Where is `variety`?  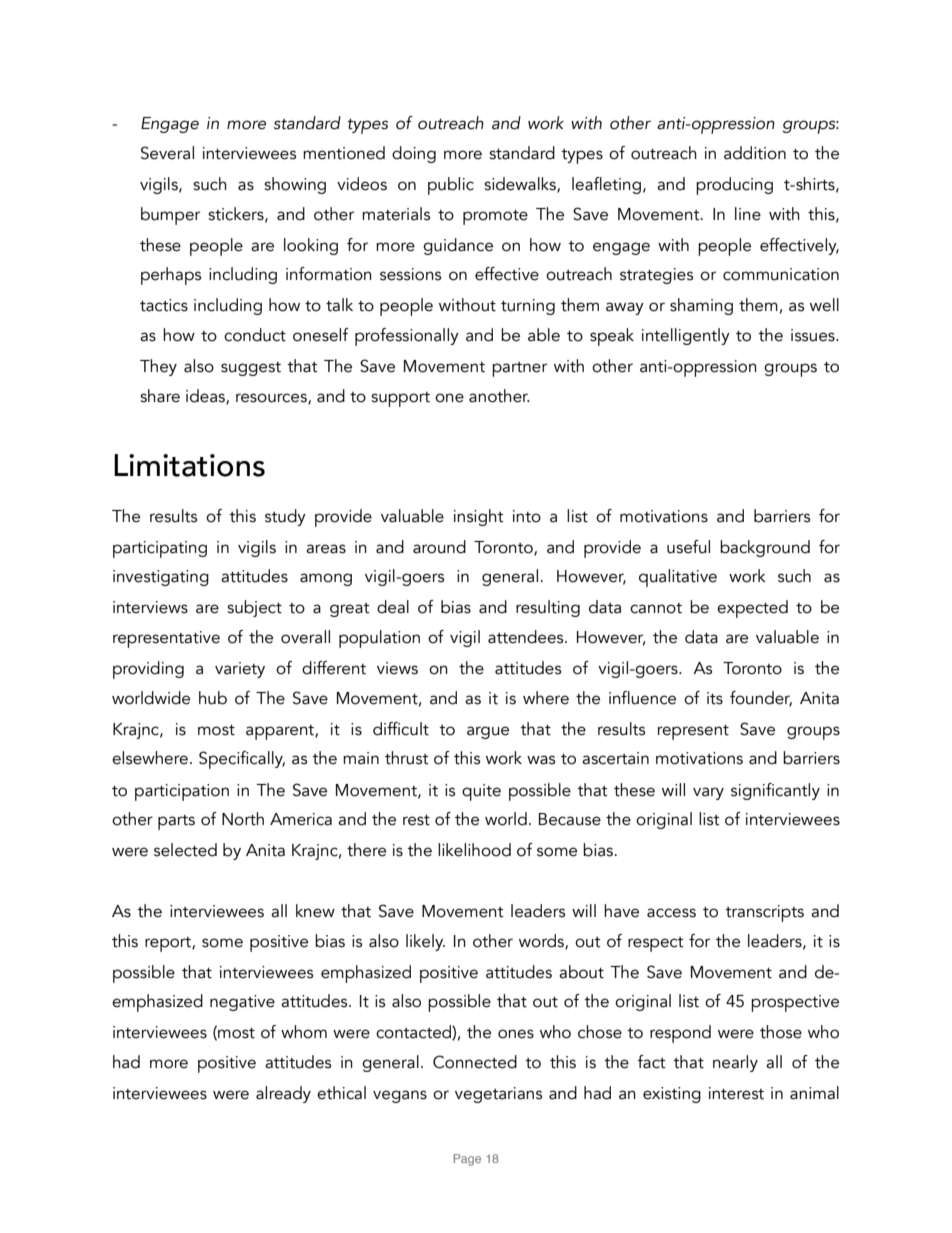 variety is located at coordinates (240, 670).
